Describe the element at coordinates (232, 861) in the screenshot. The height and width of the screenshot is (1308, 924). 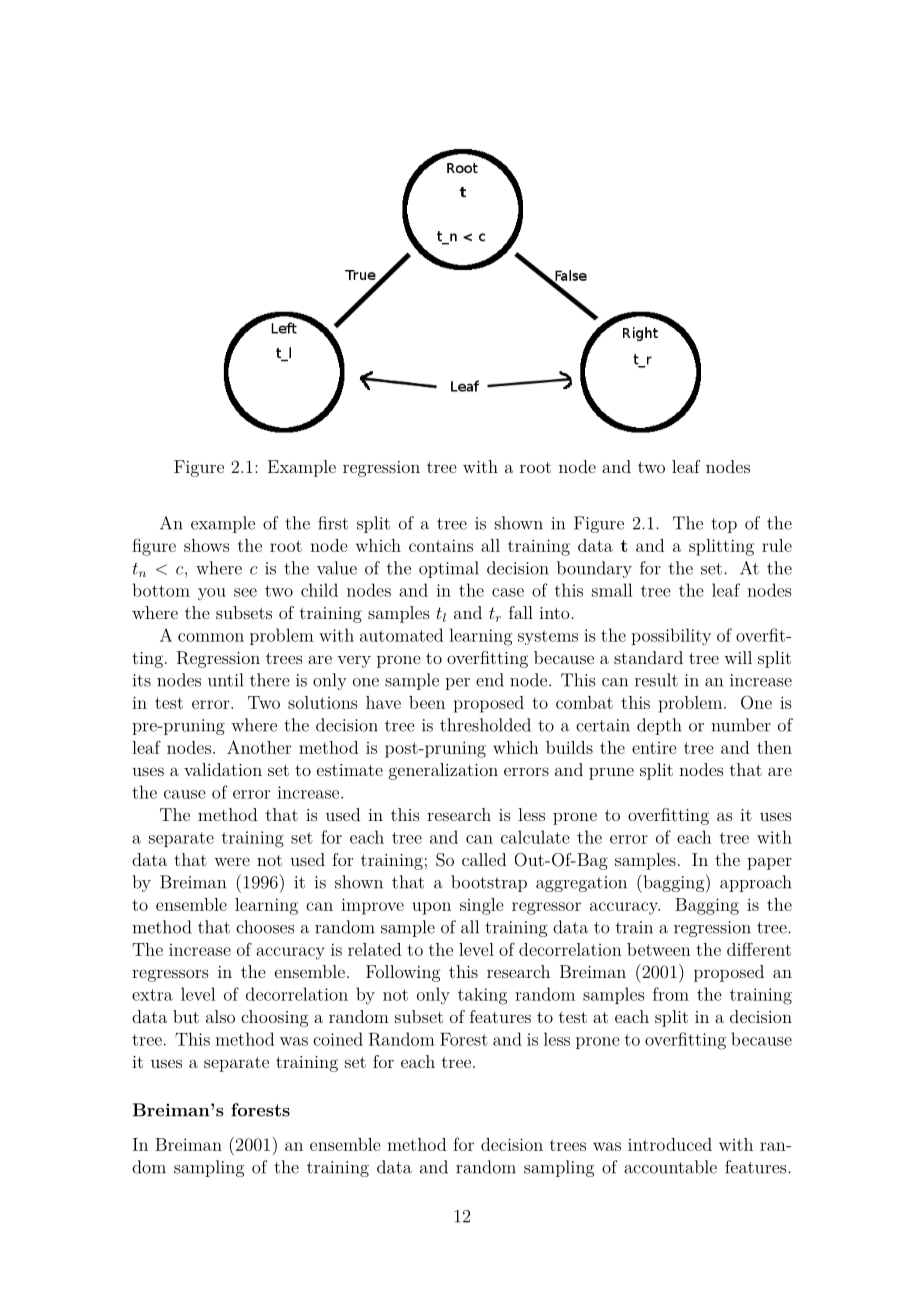
I see `were` at that location.
